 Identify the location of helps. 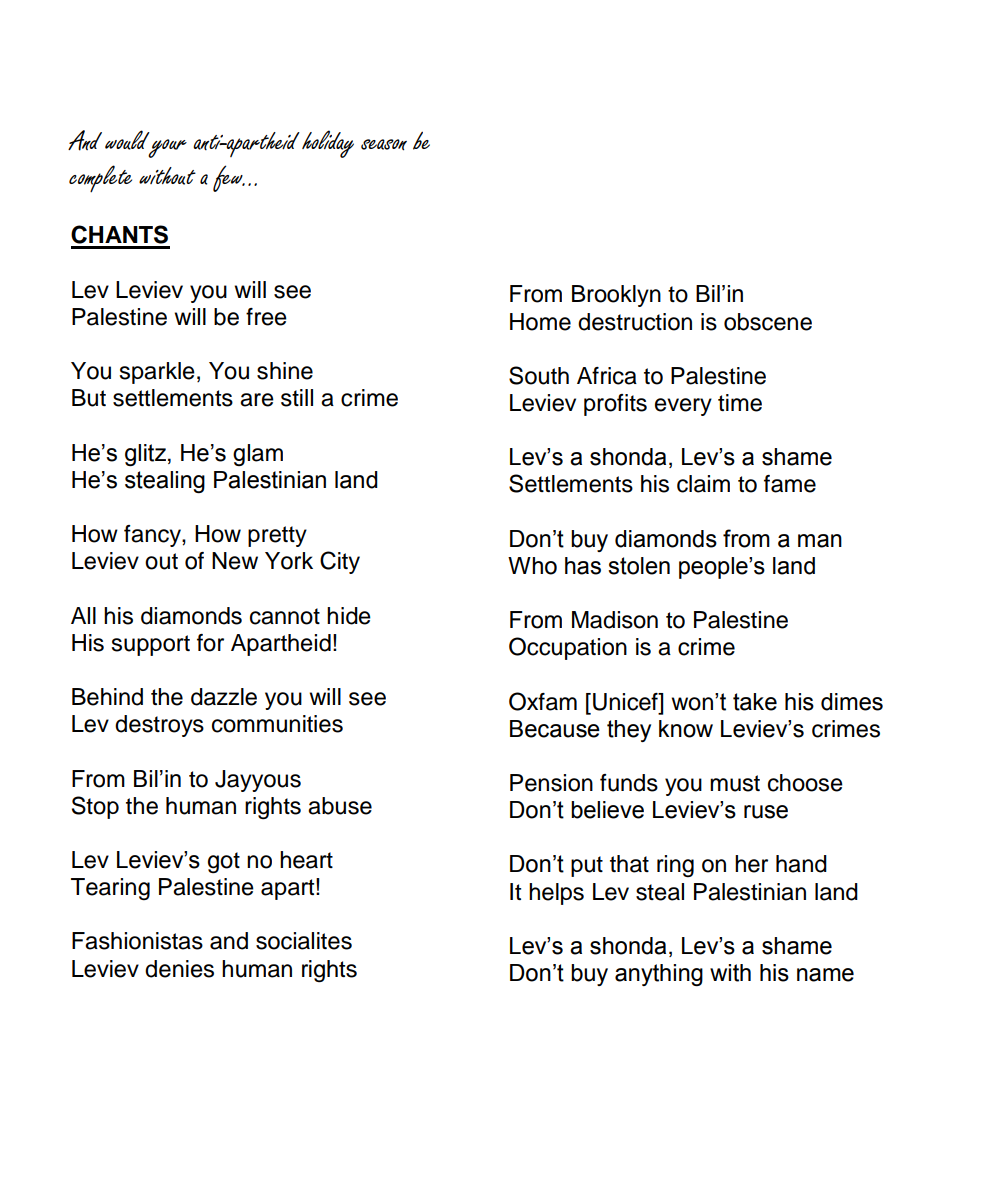
(556, 894).
